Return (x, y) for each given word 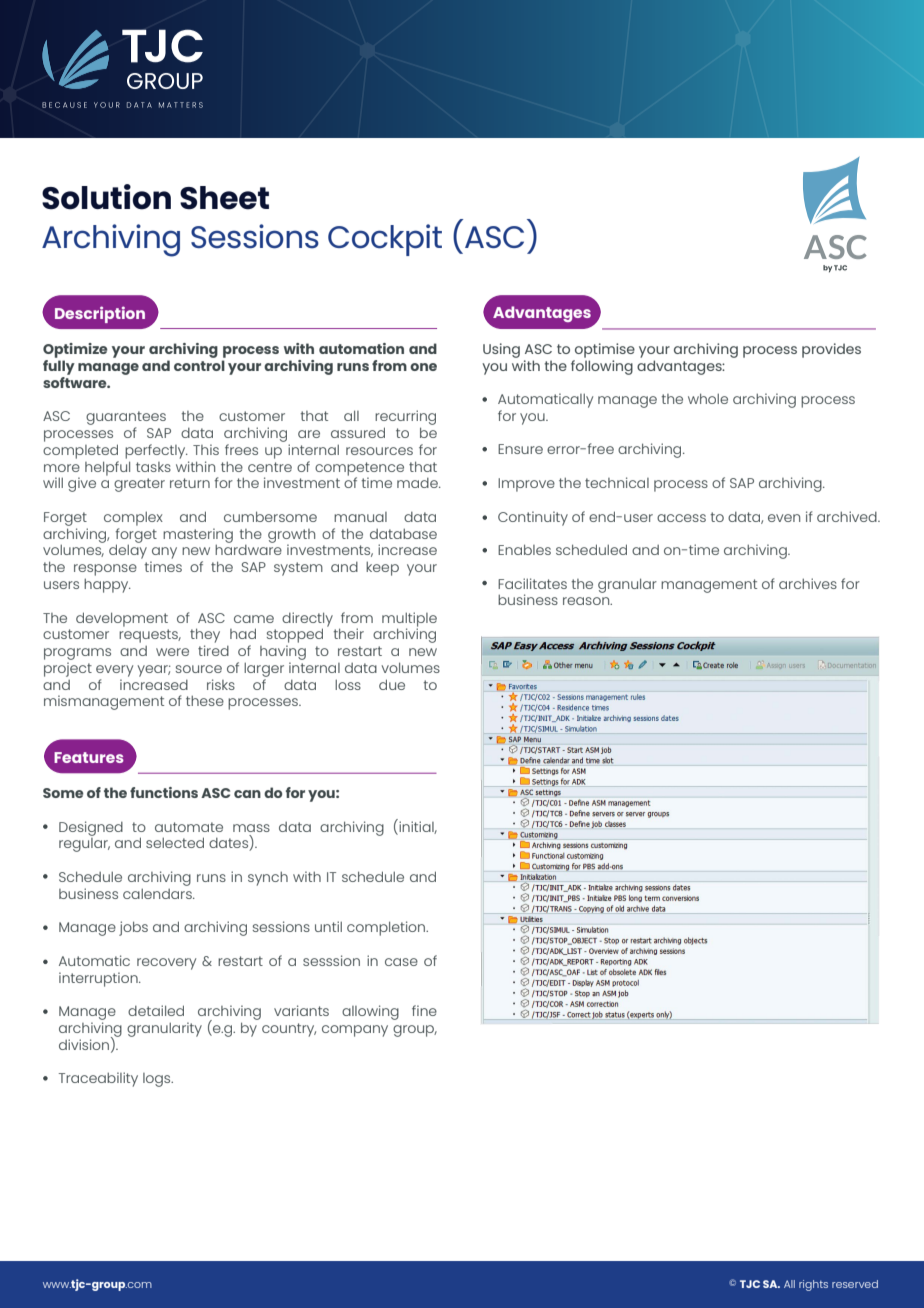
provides (831, 350)
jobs (133, 928)
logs (158, 1080)
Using (501, 350)
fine (424, 1010)
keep (382, 568)
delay (128, 551)
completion (387, 928)
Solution (106, 197)
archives (808, 583)
